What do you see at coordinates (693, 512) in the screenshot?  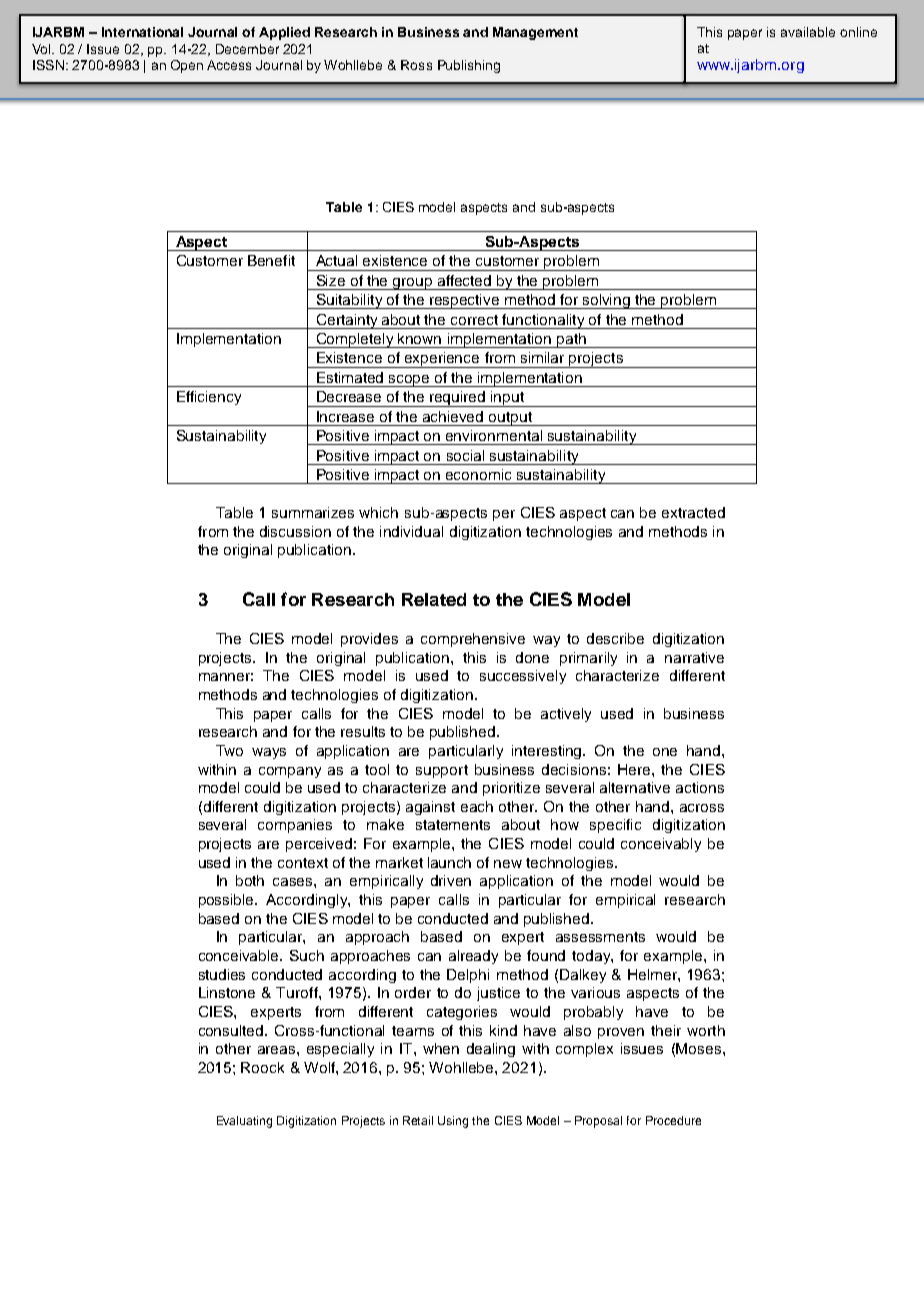 I see `extracted` at bounding box center [693, 512].
